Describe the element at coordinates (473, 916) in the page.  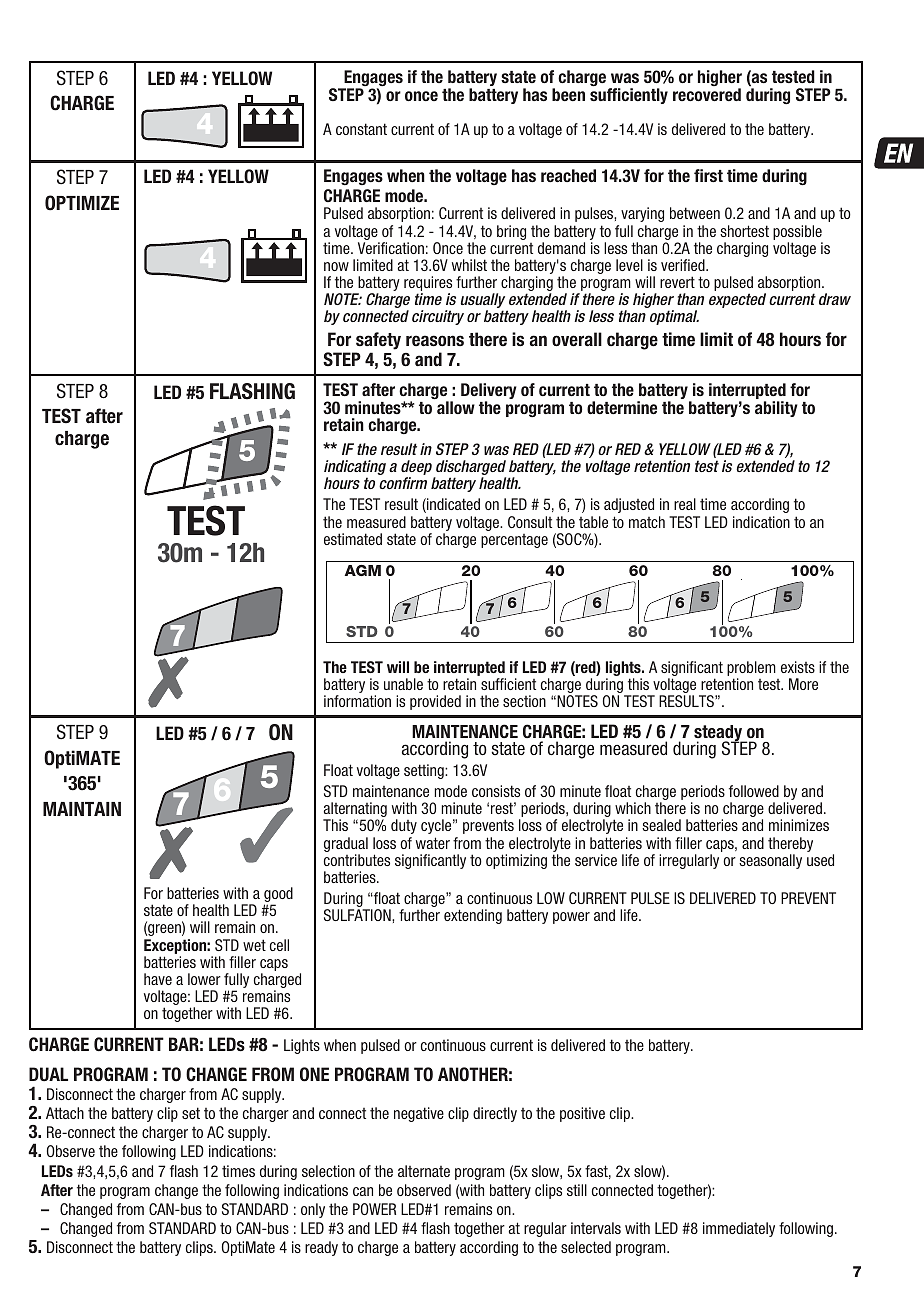
I see `extending` at that location.
